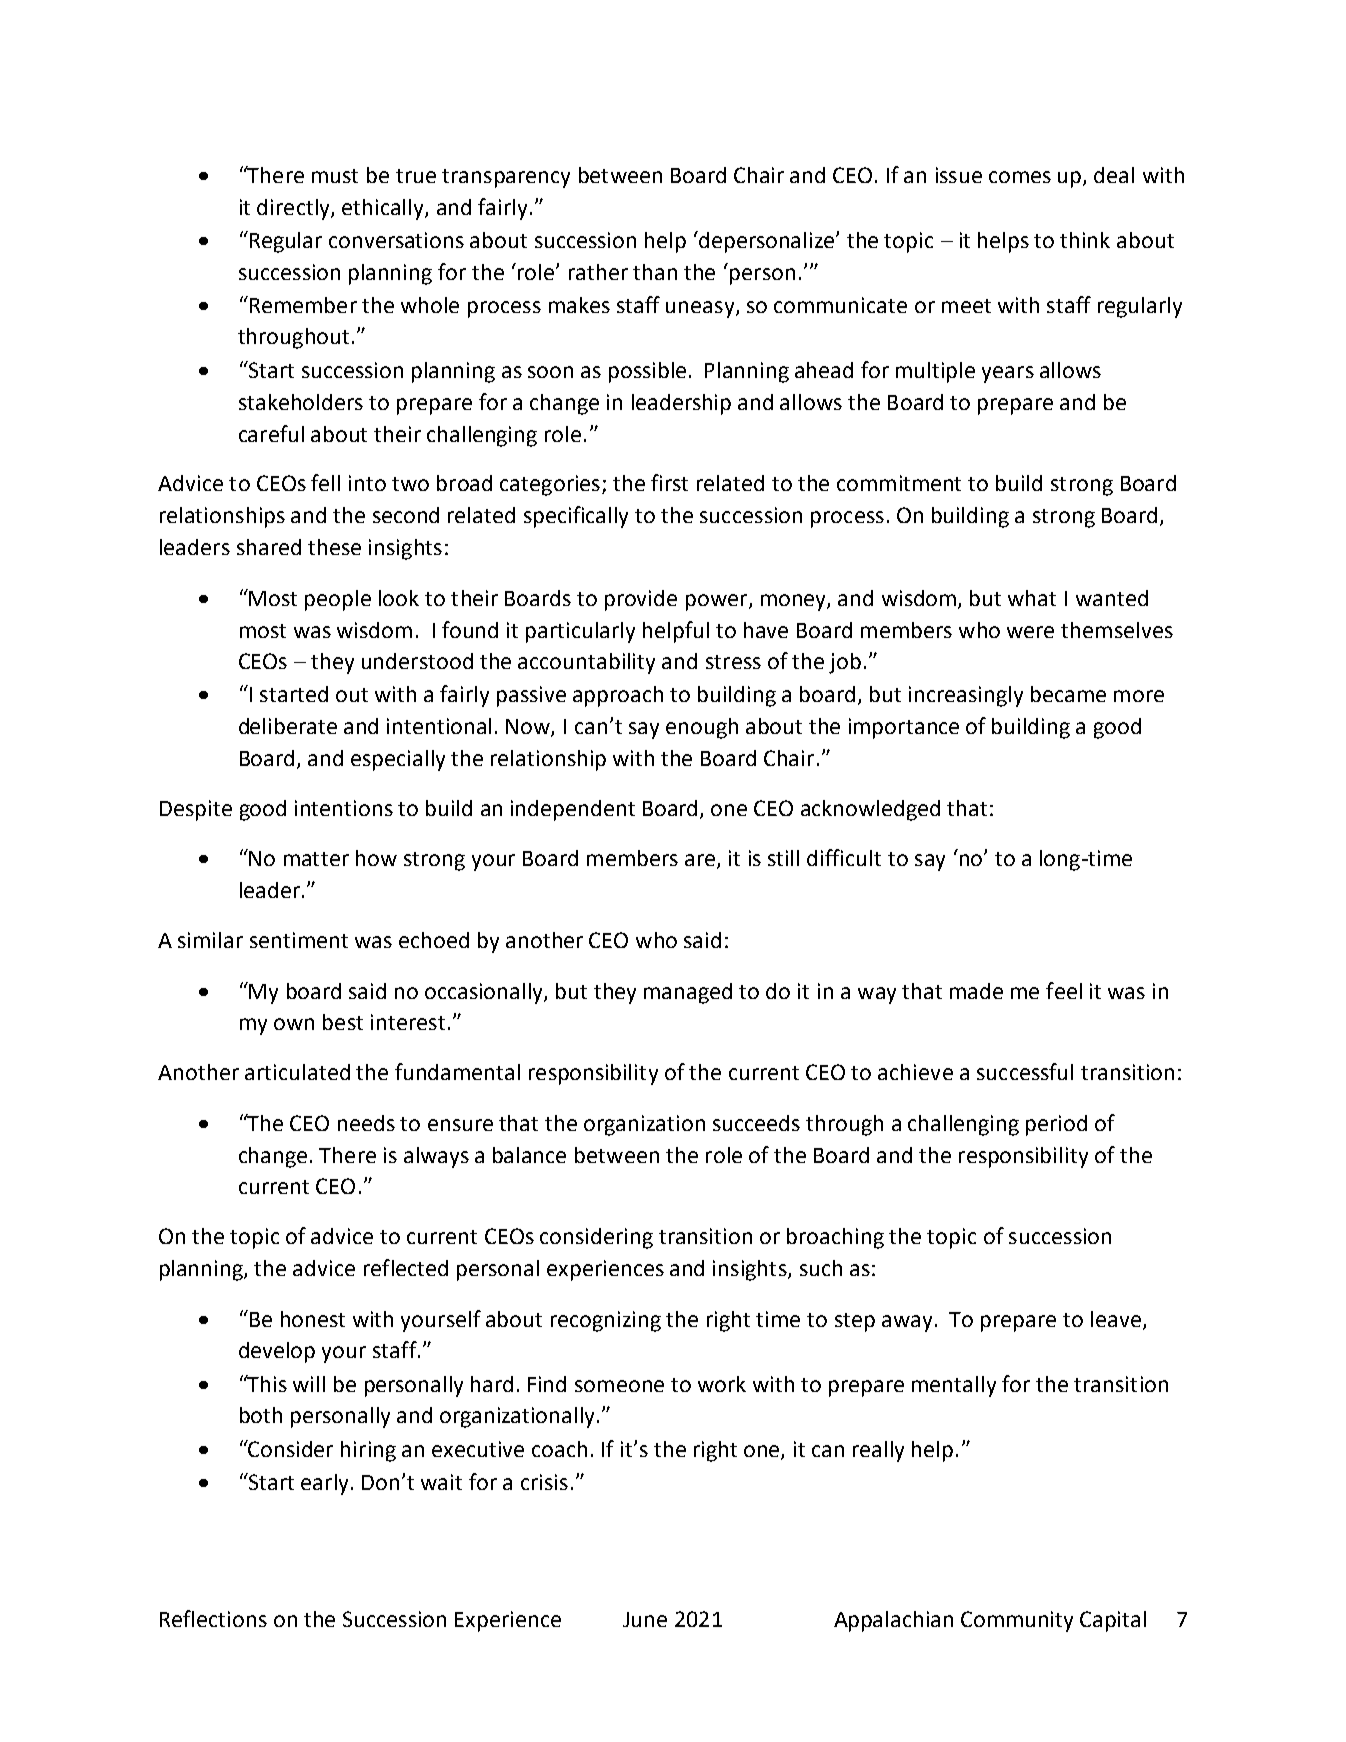 Image resolution: width=1346 pixels, height=1742 pixels. I want to click on comes, so click(1020, 177).
